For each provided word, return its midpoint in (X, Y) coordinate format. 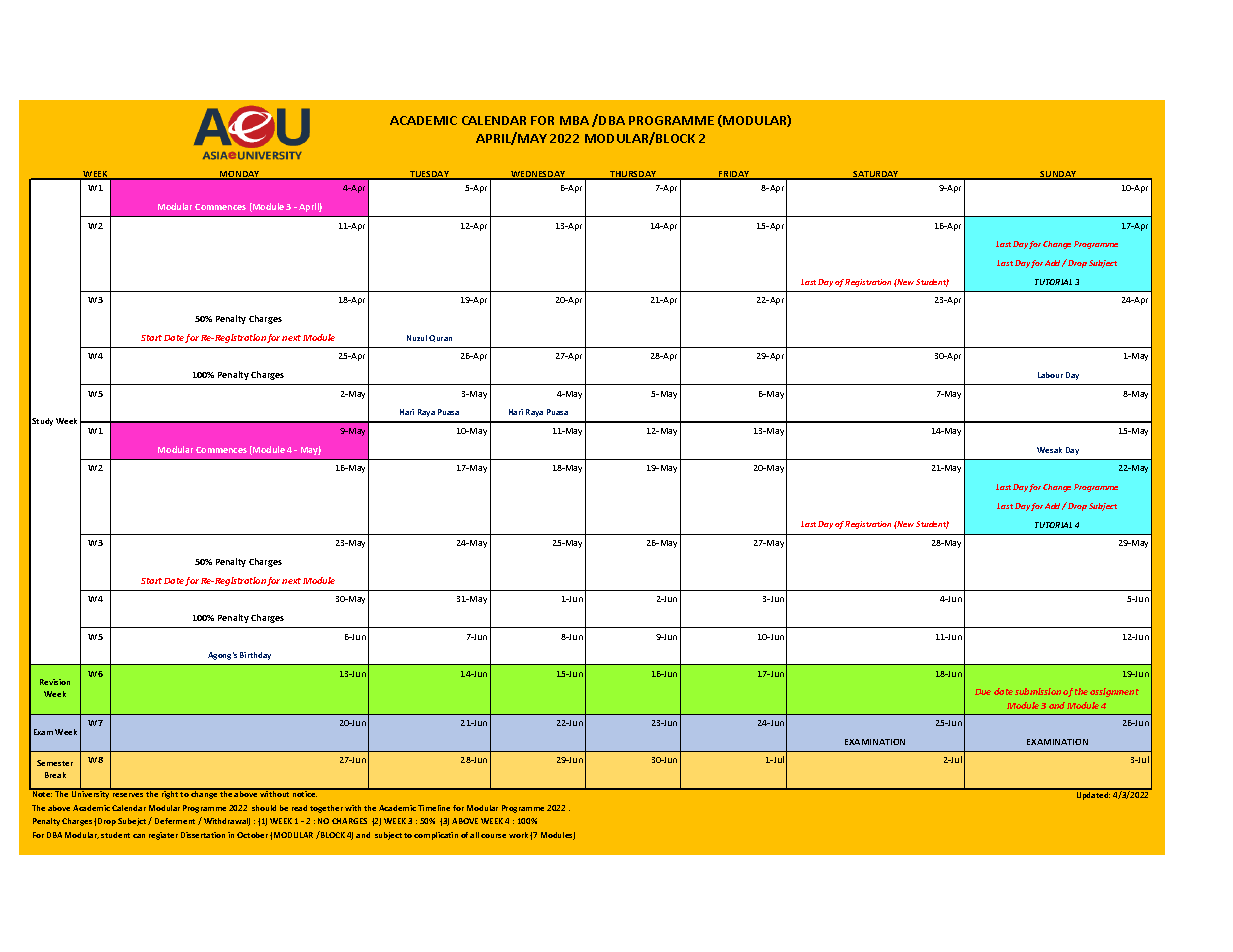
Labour (1050, 375)
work (518, 835)
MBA (574, 120)
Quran (440, 338)
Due (983, 692)
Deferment (175, 821)
